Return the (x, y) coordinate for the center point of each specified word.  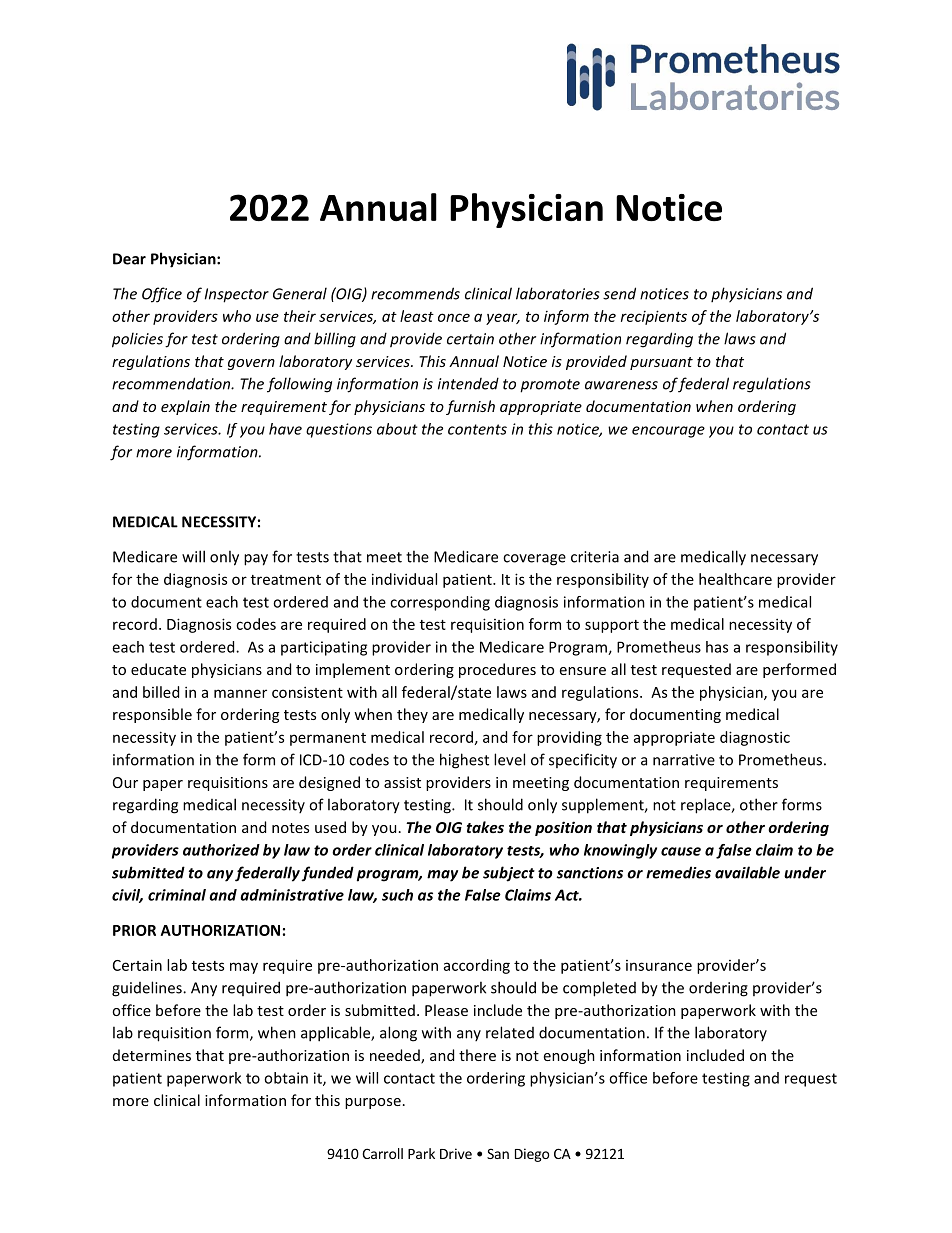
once (454, 317)
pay (256, 560)
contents (477, 429)
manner (240, 693)
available (747, 872)
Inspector (237, 295)
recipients (654, 317)
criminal (177, 895)
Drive (456, 1153)
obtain (286, 1078)
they (412, 715)
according (477, 966)
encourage (668, 432)
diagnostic (755, 738)
